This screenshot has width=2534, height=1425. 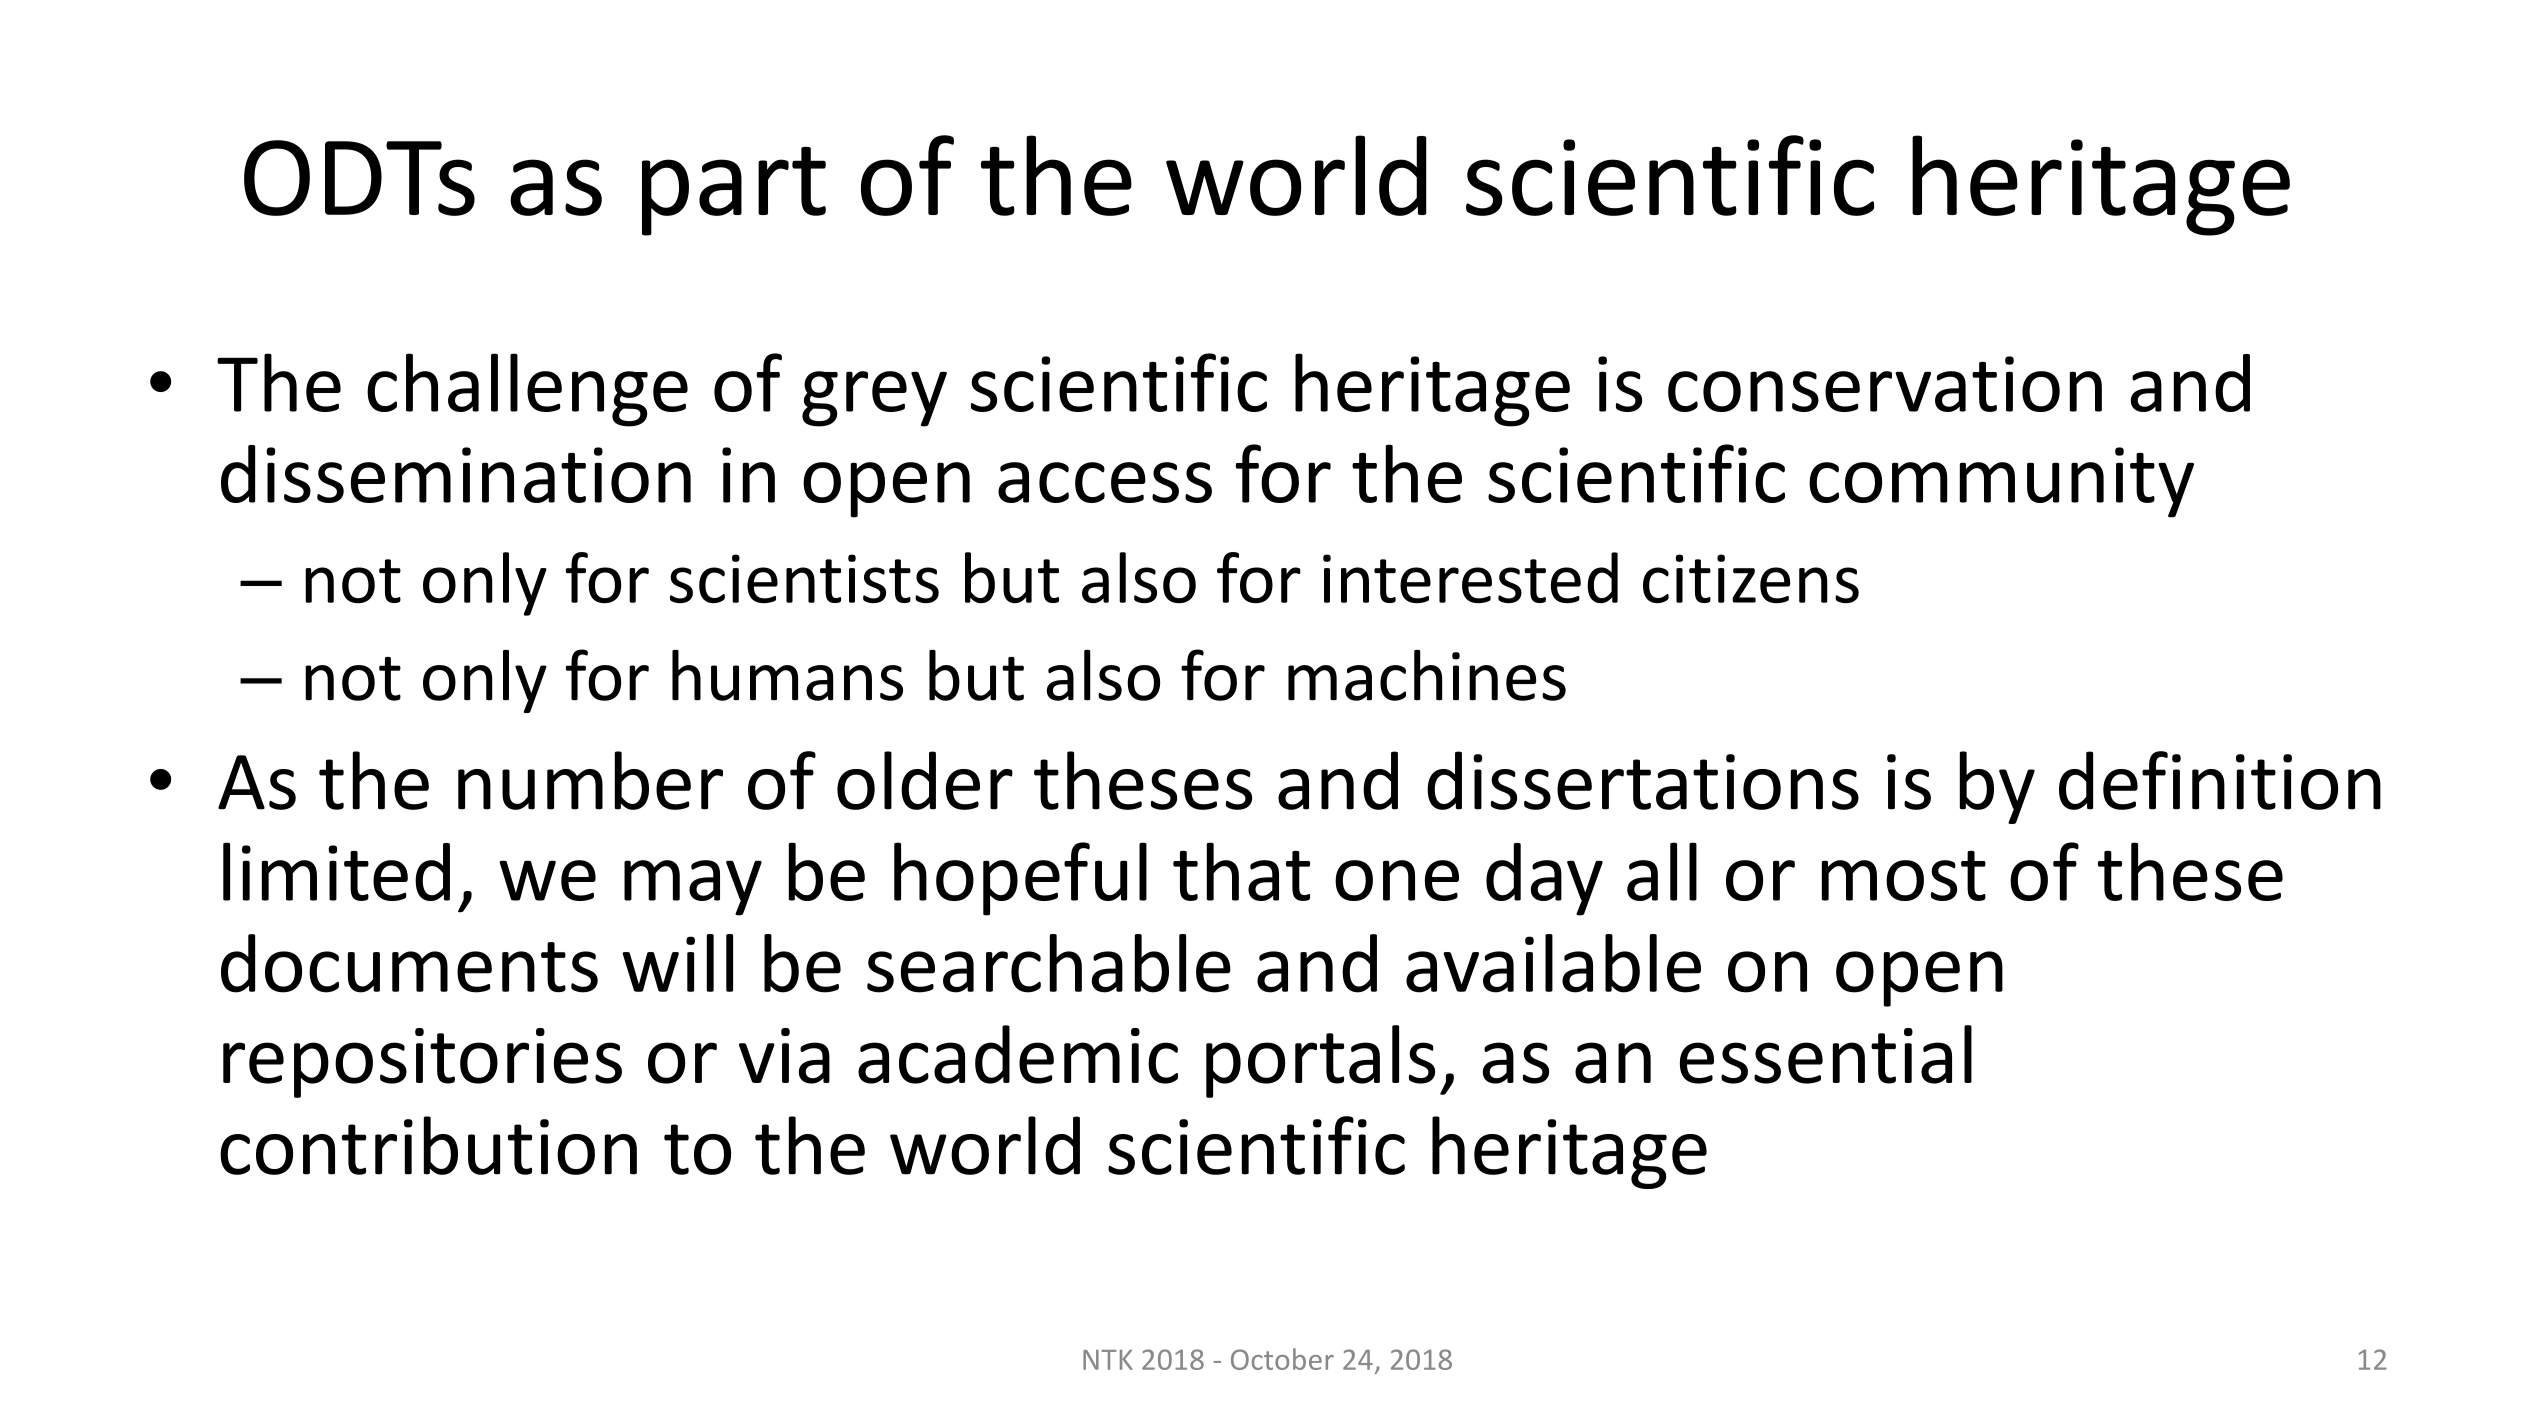 I want to click on interested, so click(x=1470, y=577).
